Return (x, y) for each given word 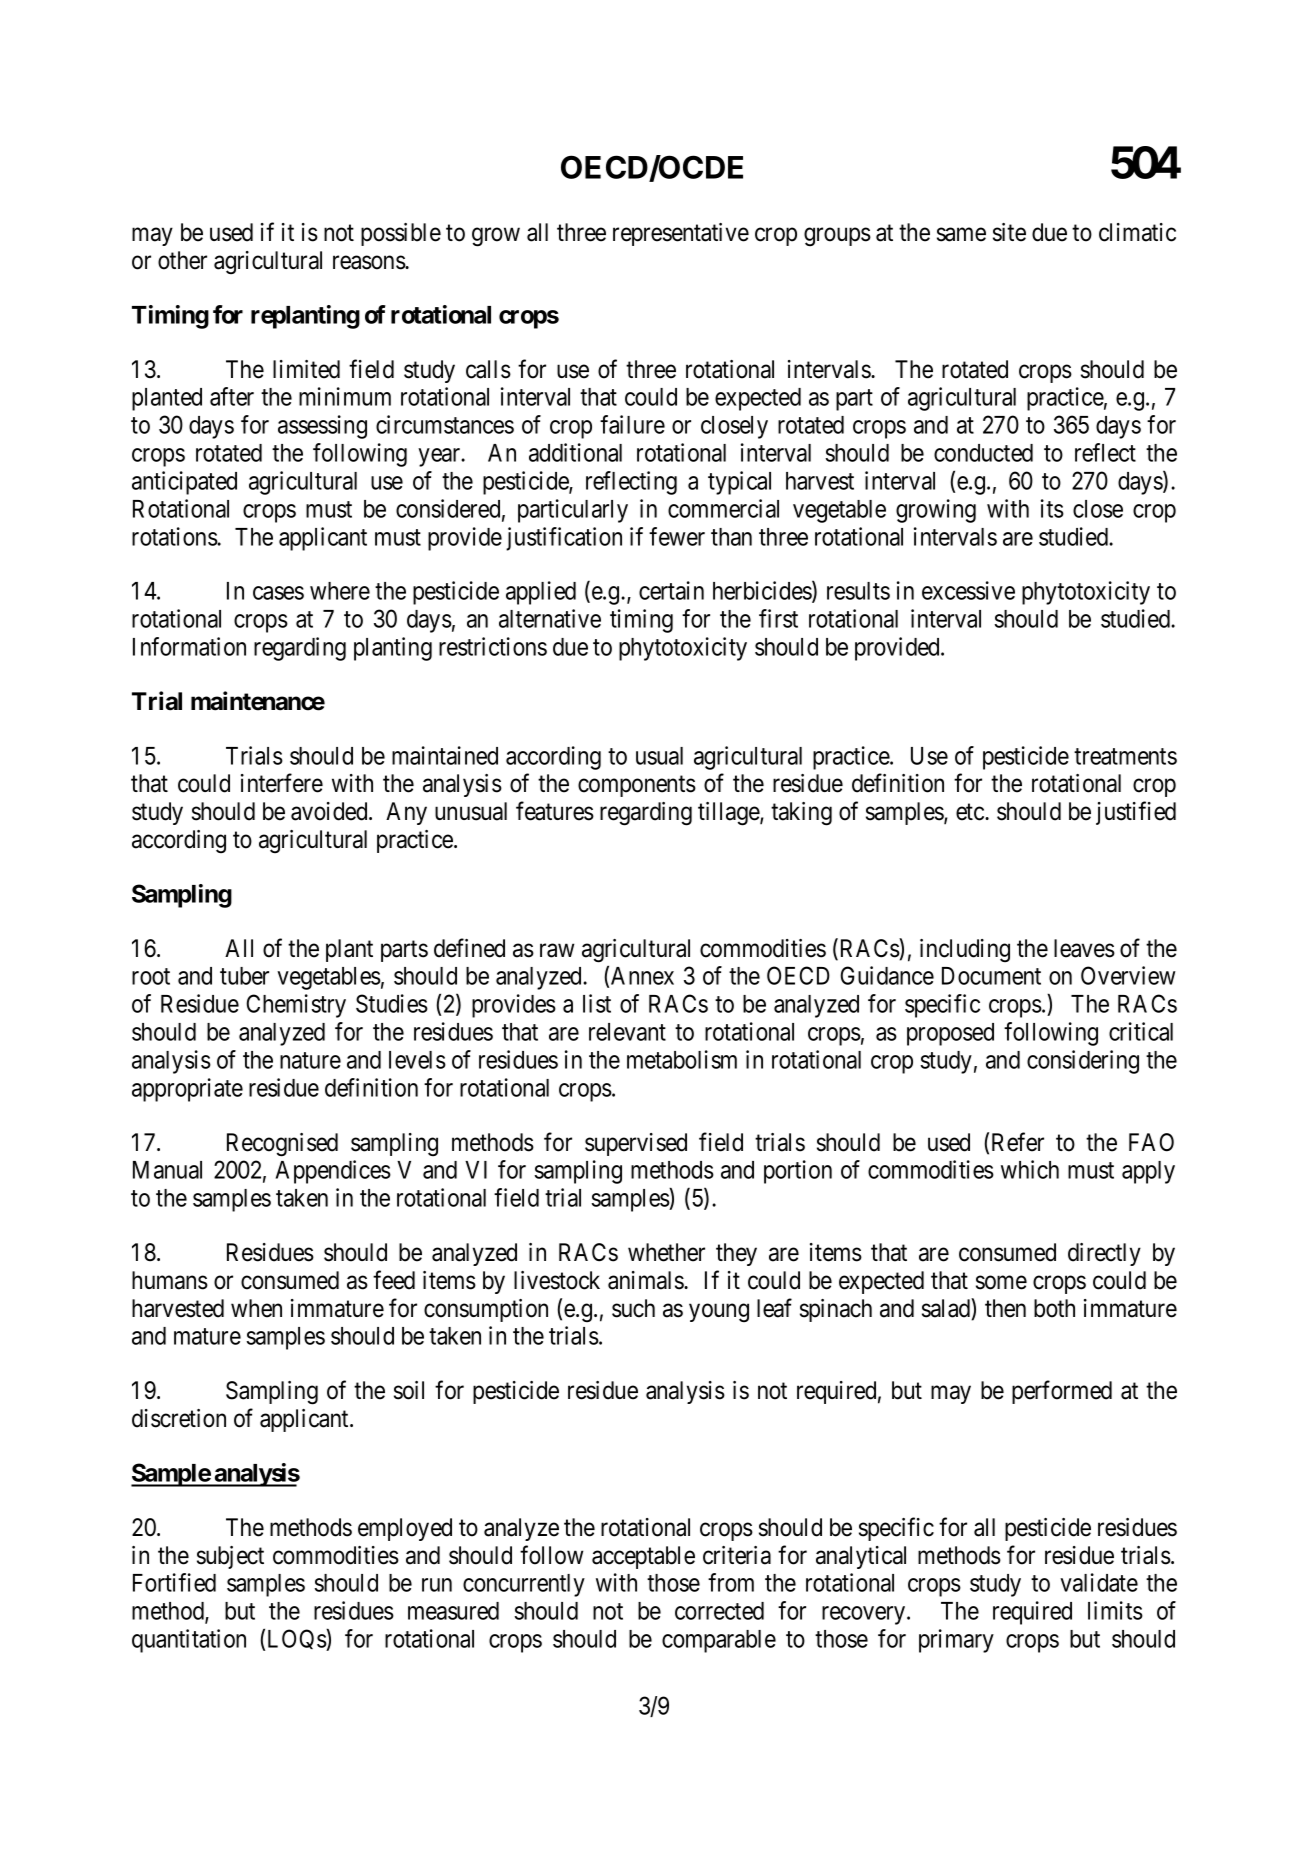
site (1009, 232)
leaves (1084, 948)
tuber (244, 976)
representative (681, 234)
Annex (642, 976)
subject (230, 1557)
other (182, 260)
